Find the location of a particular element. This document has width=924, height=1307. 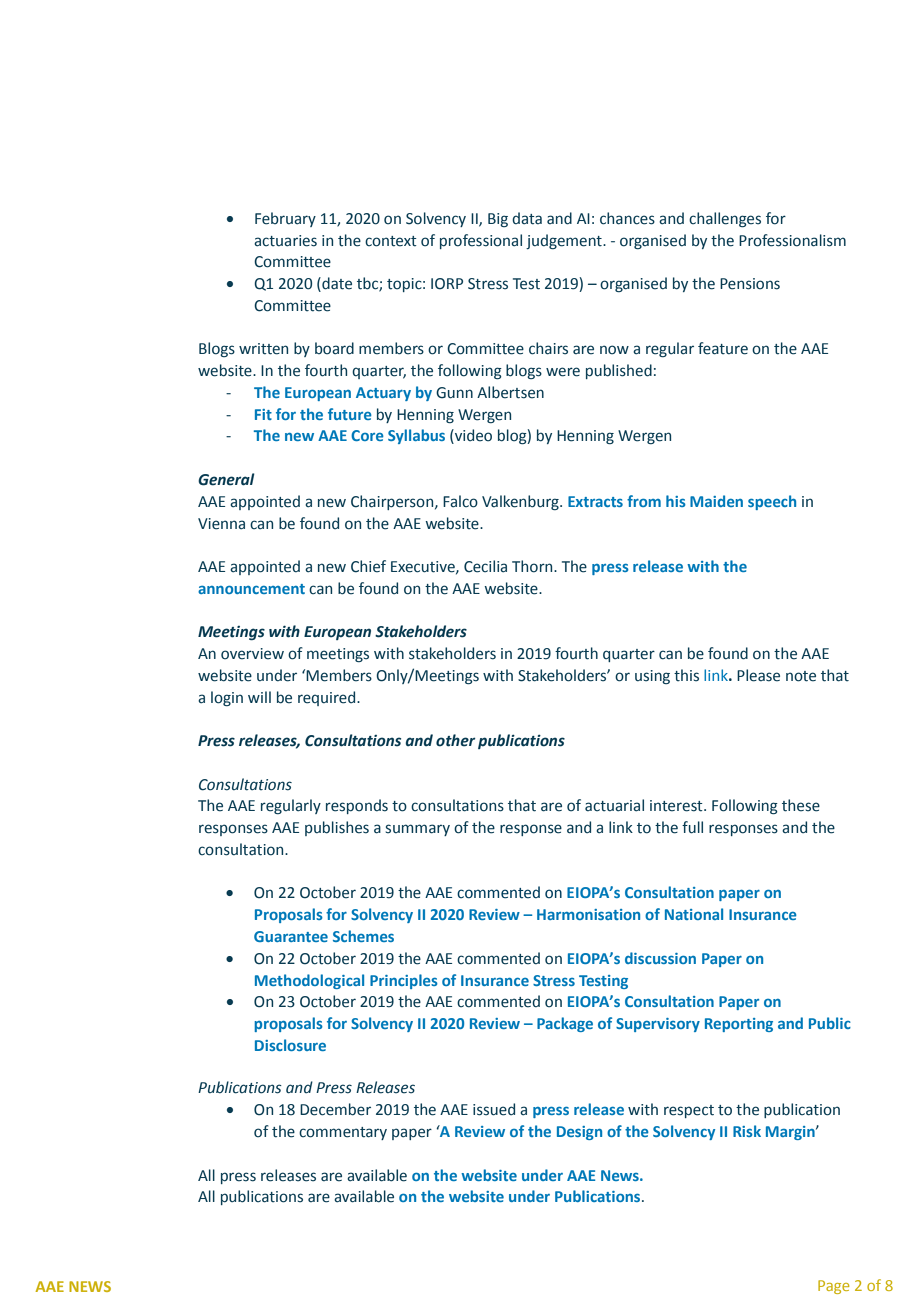

Page is located at coordinates (834, 1287).
